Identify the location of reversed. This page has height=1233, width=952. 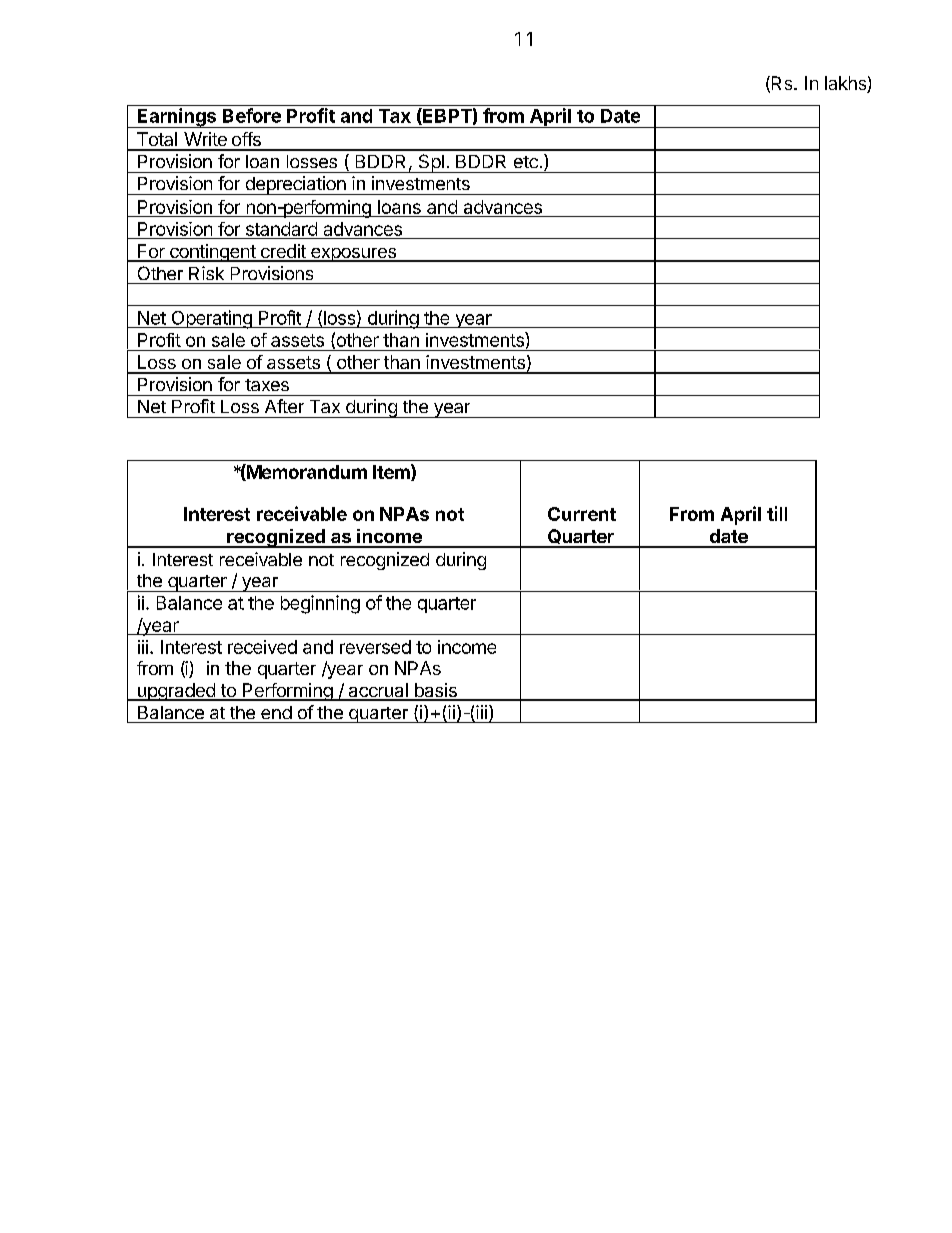
(375, 647).
